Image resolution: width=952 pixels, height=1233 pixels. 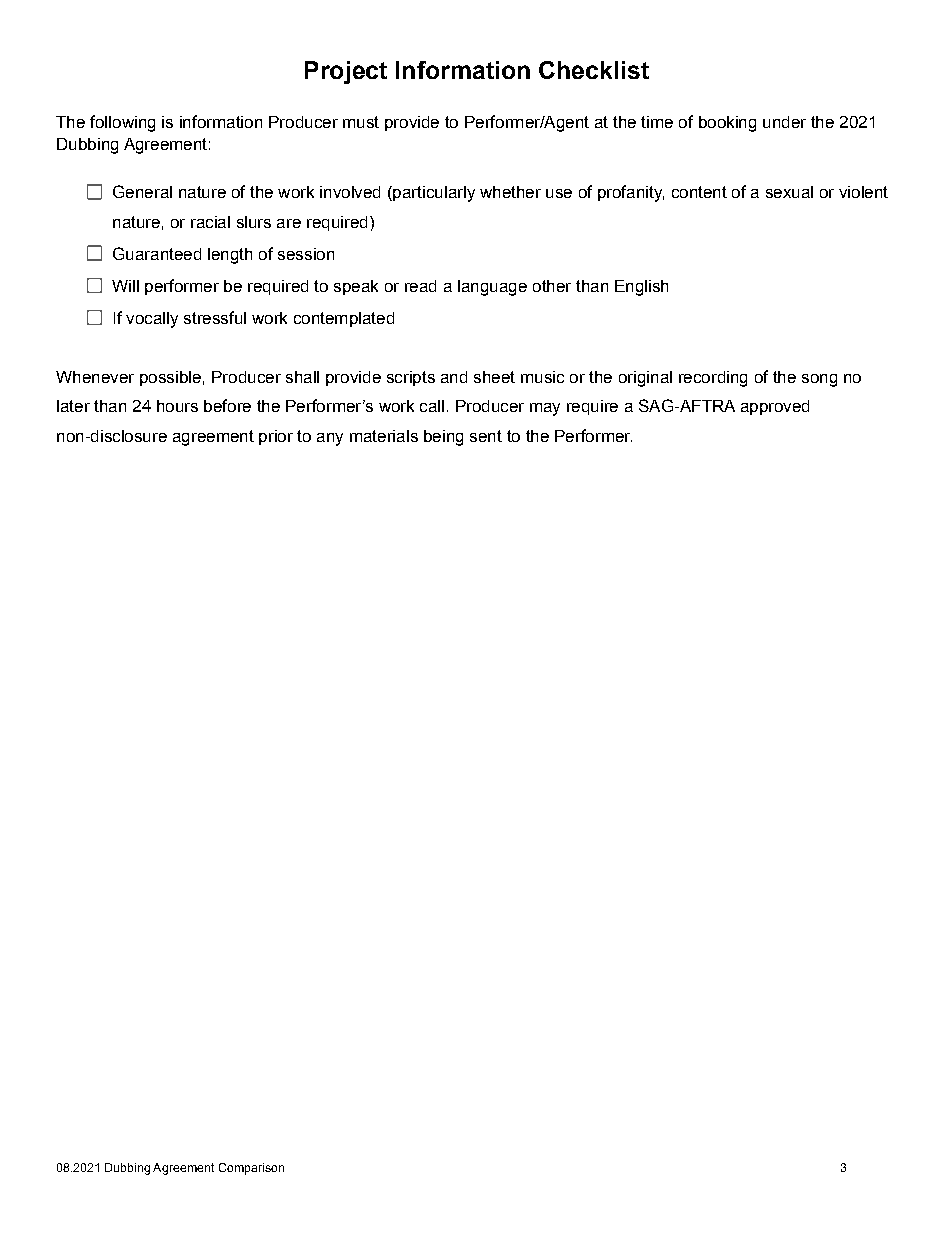 I want to click on may, so click(x=545, y=409).
